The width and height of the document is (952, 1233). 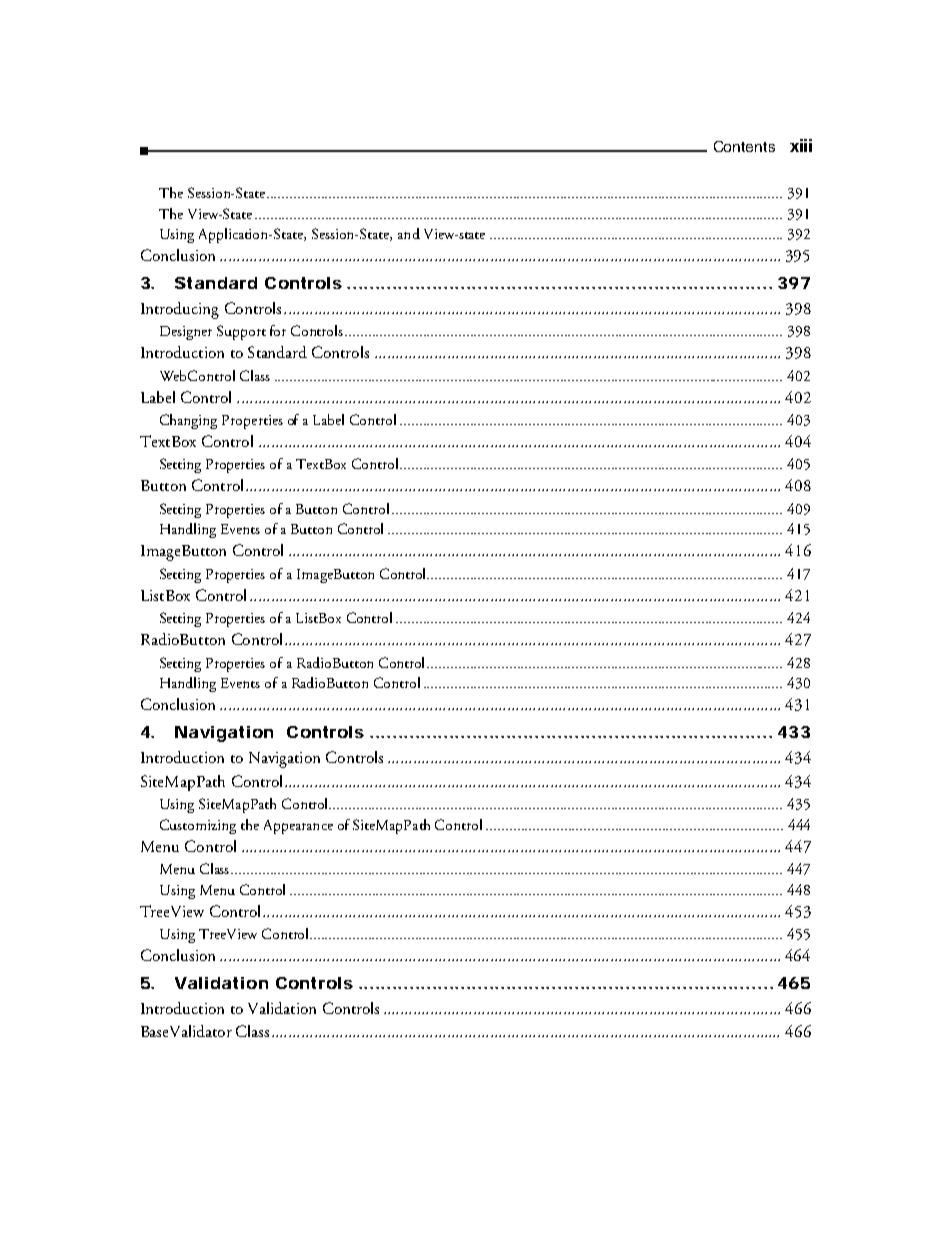 What do you see at coordinates (188, 421) in the document?
I see `Changing` at bounding box center [188, 421].
